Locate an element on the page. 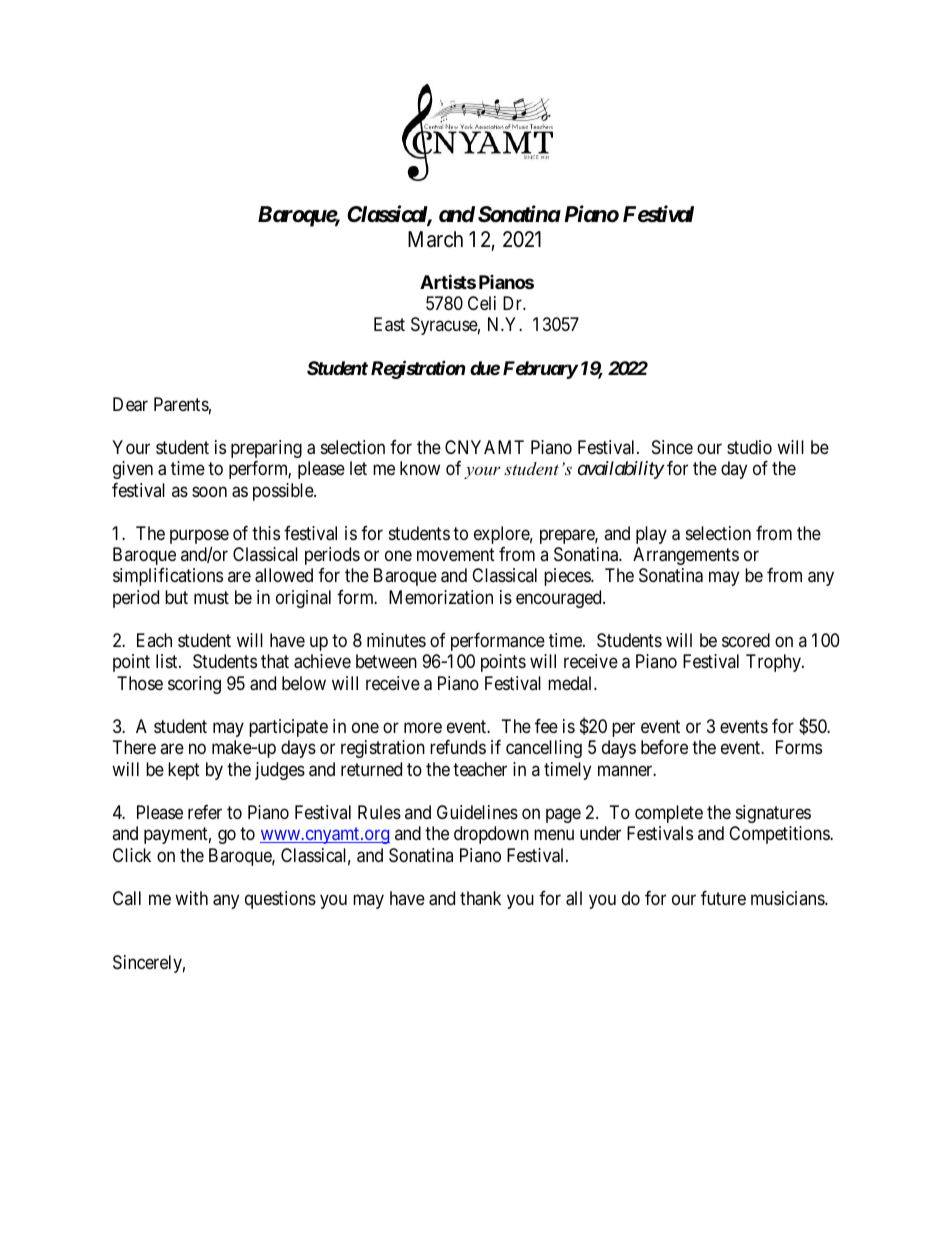 This document has height=1233, width=952. March is located at coordinates (435, 239).
